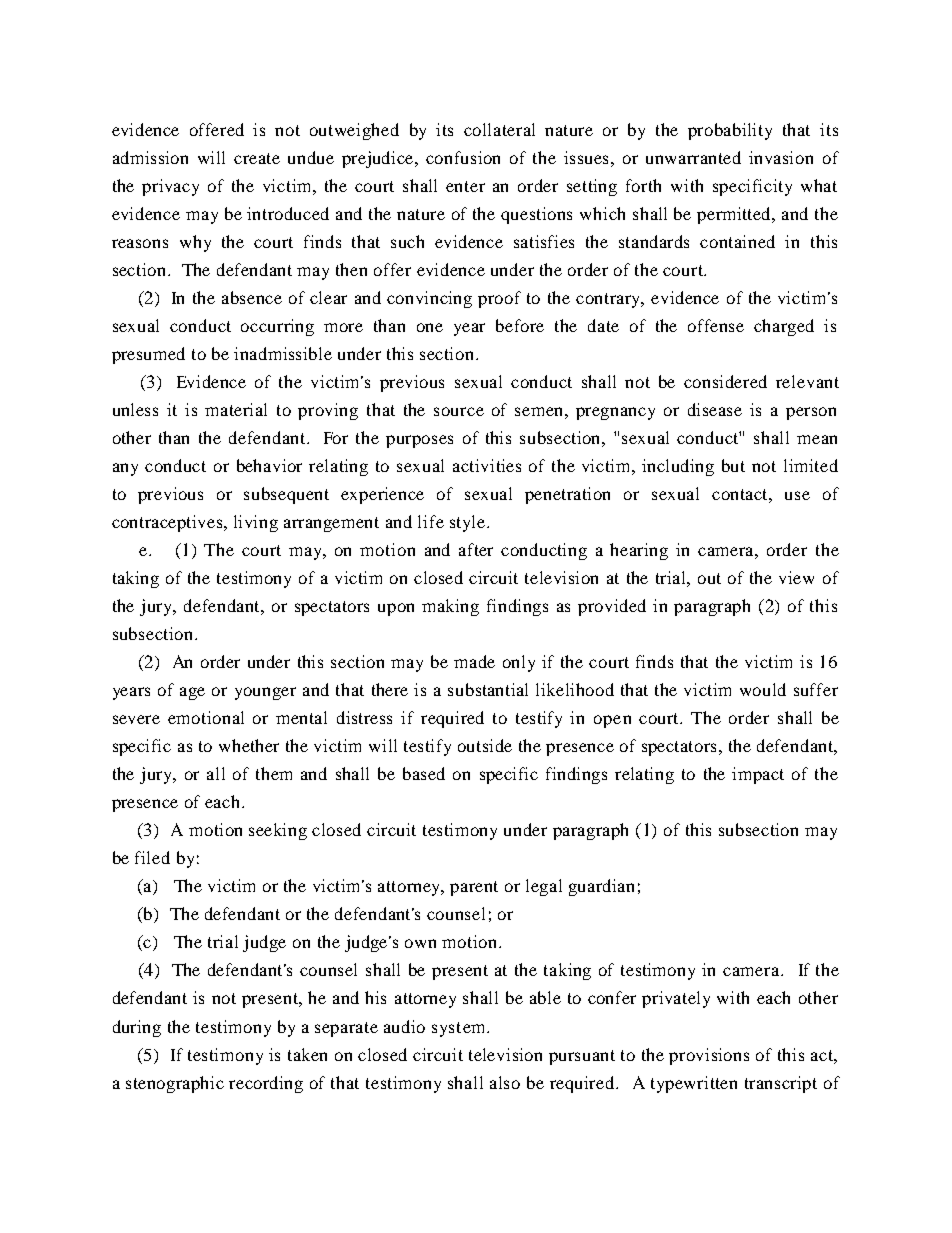 Image resolution: width=952 pixels, height=1233 pixels. What do you see at coordinates (709, 1056) in the image?
I see `provisions` at bounding box center [709, 1056].
